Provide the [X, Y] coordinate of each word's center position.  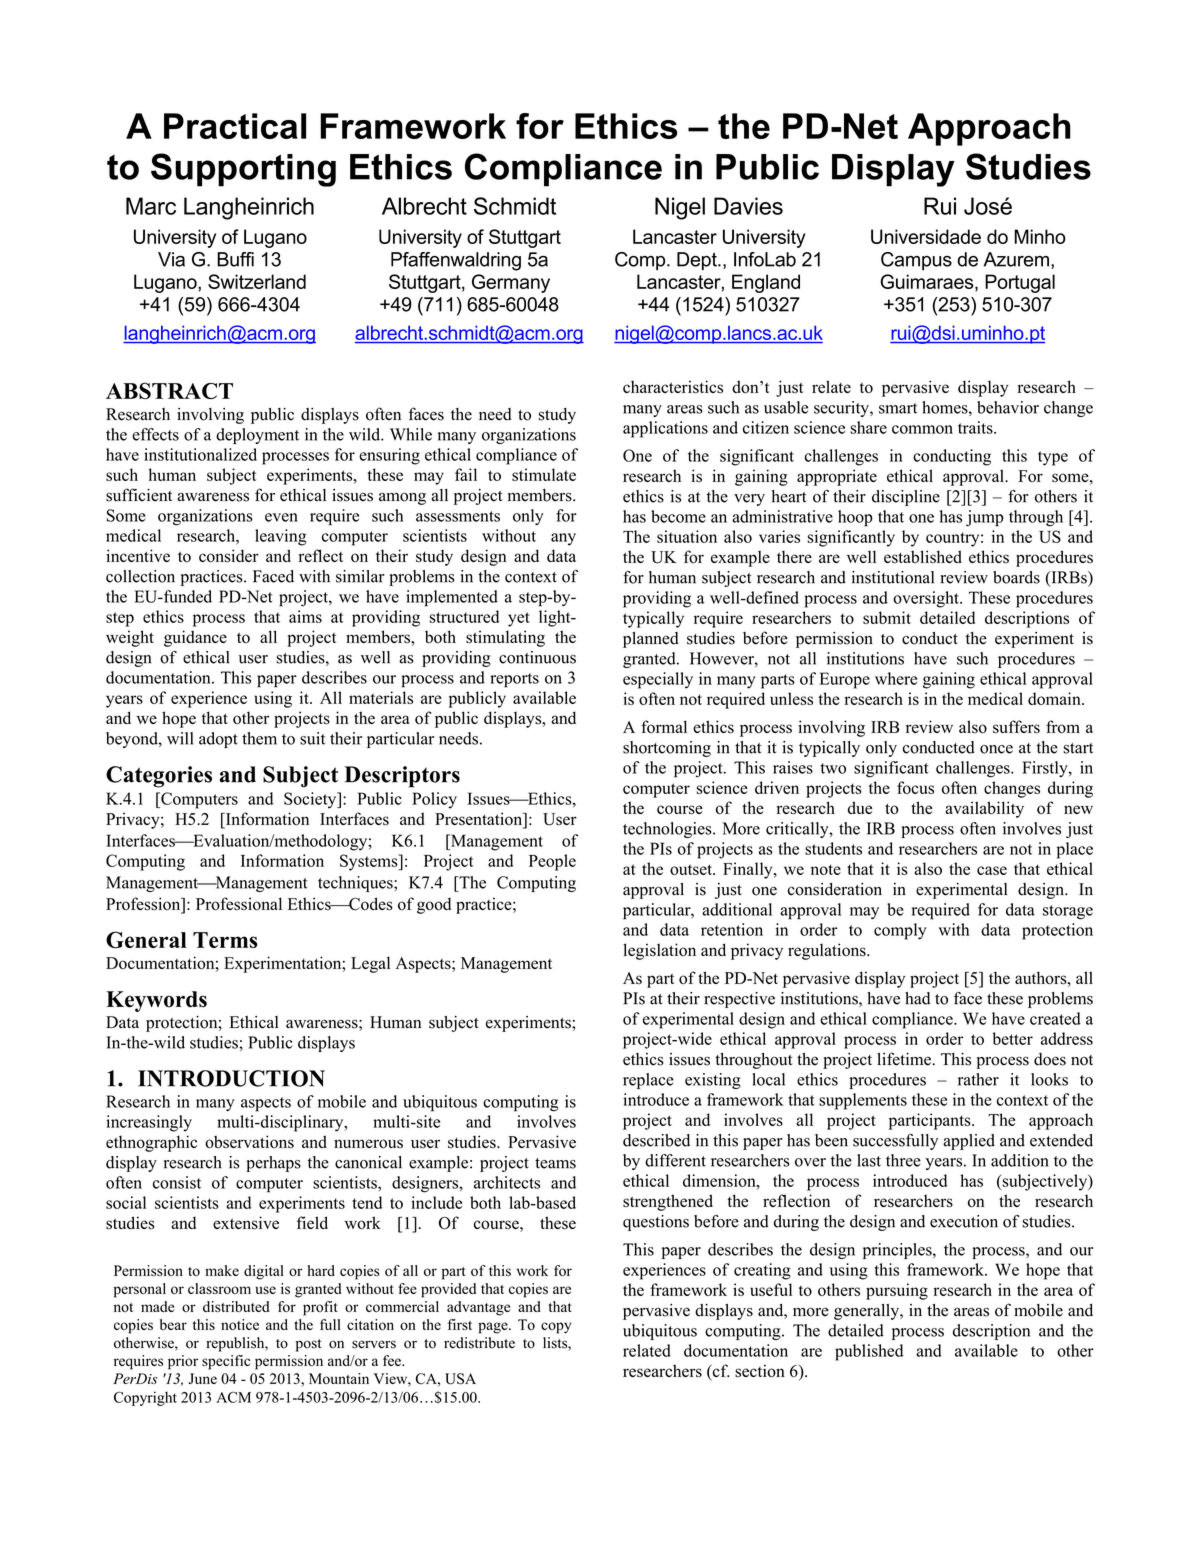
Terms [225, 940]
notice [240, 1324]
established [923, 557]
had [917, 998]
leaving [281, 537]
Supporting [243, 170]
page [494, 1328]
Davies [748, 206]
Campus [916, 261]
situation [687, 536]
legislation [659, 951]
